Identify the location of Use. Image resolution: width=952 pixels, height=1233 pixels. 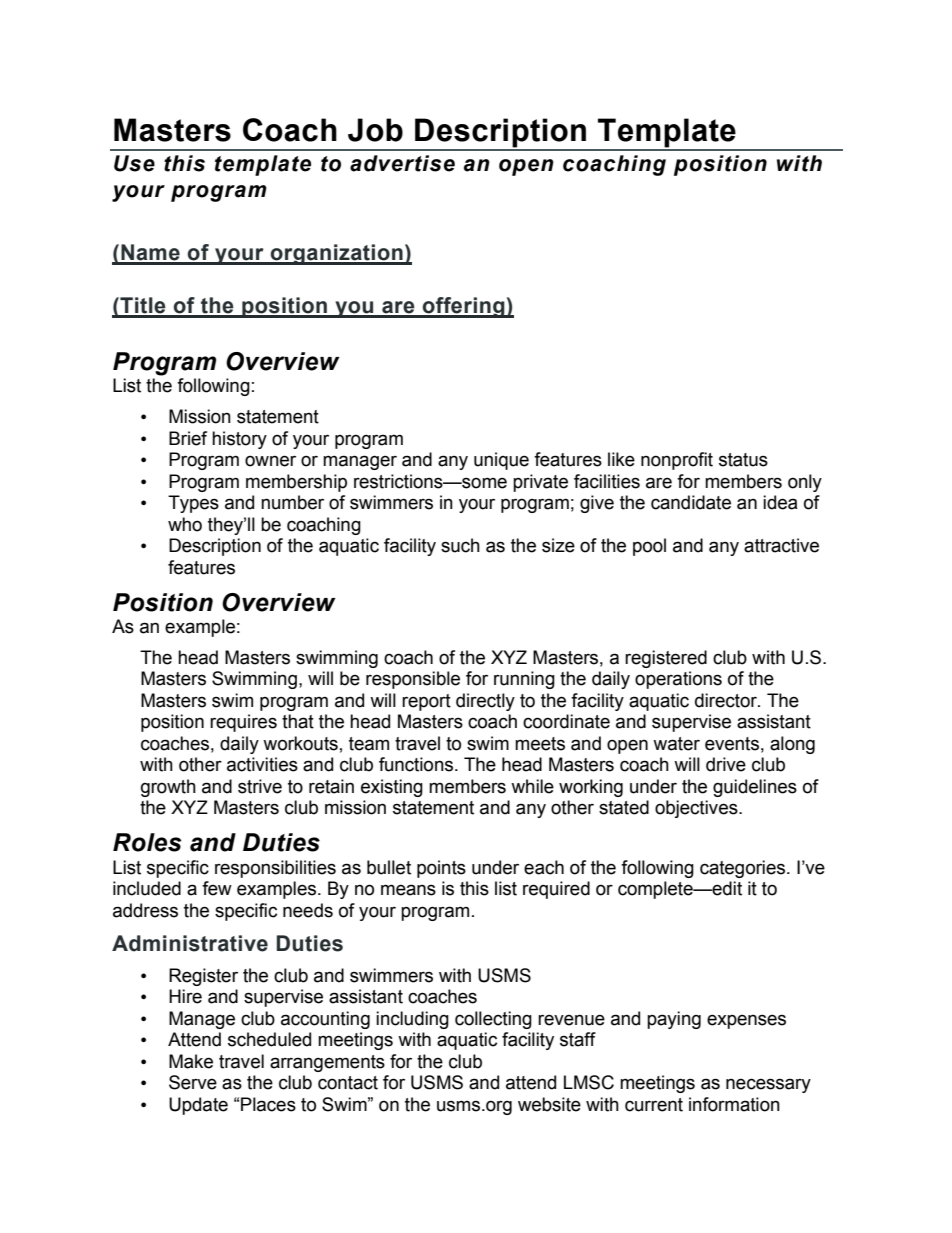
(134, 163).
